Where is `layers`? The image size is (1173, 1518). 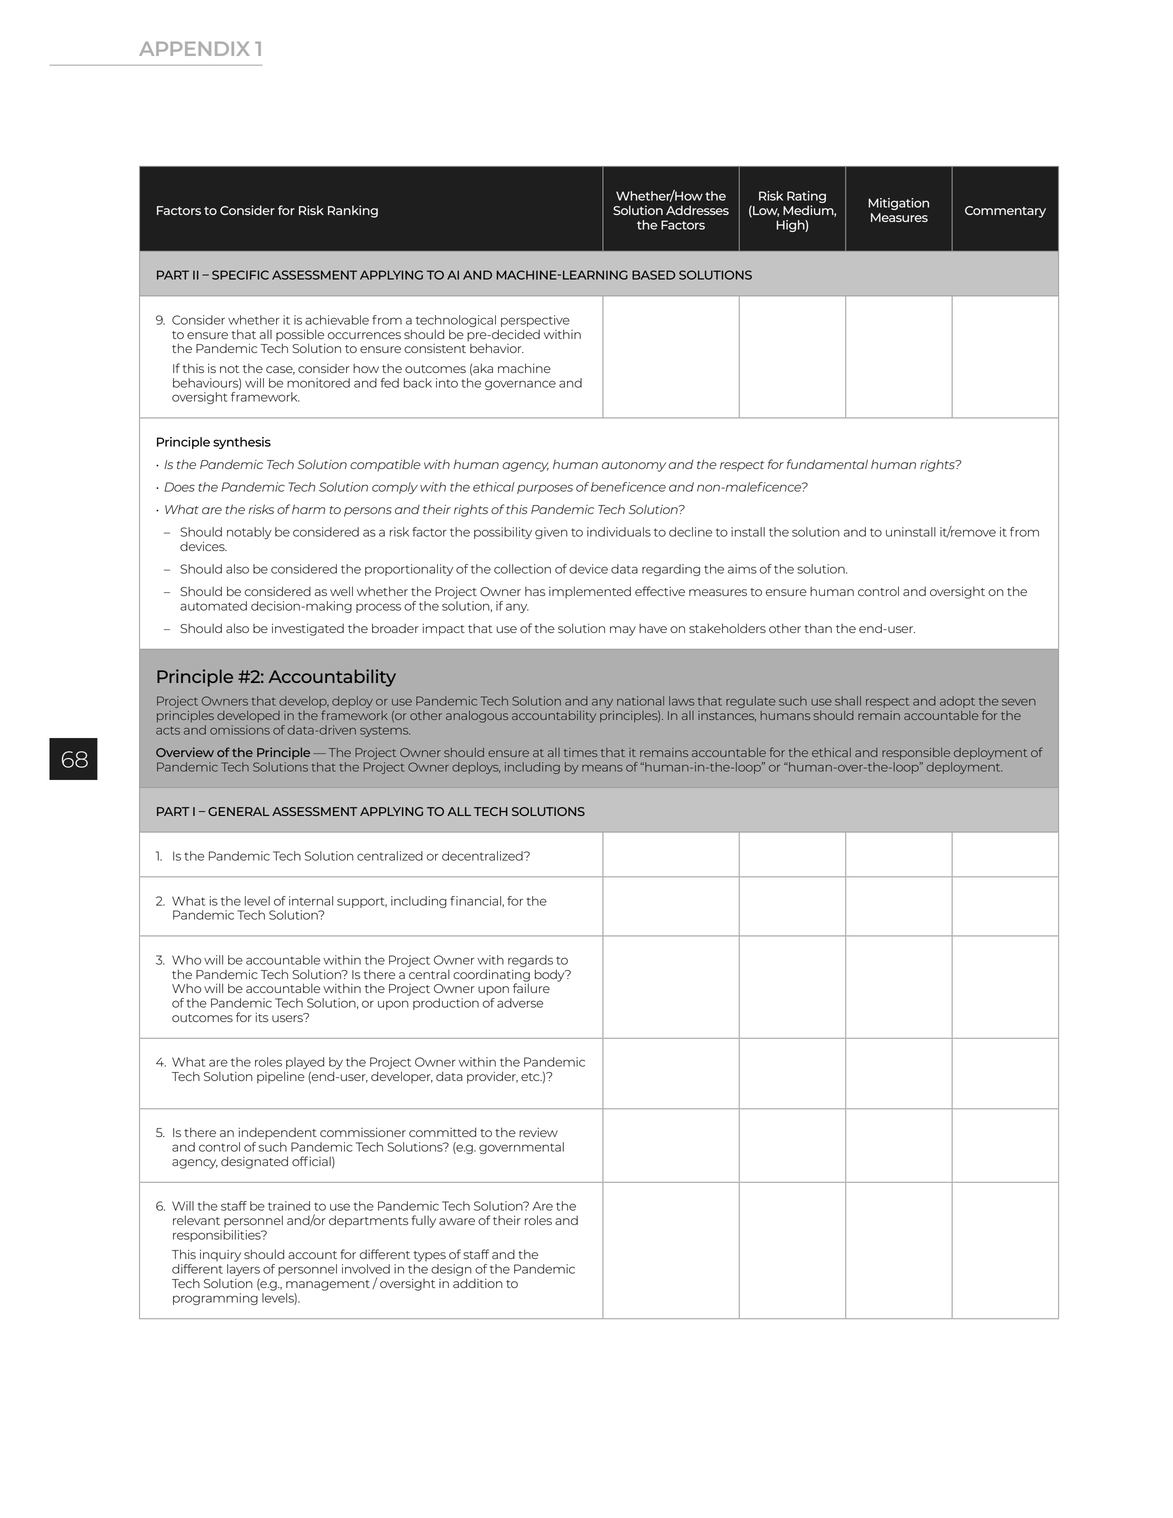 layers is located at coordinates (243, 1271).
